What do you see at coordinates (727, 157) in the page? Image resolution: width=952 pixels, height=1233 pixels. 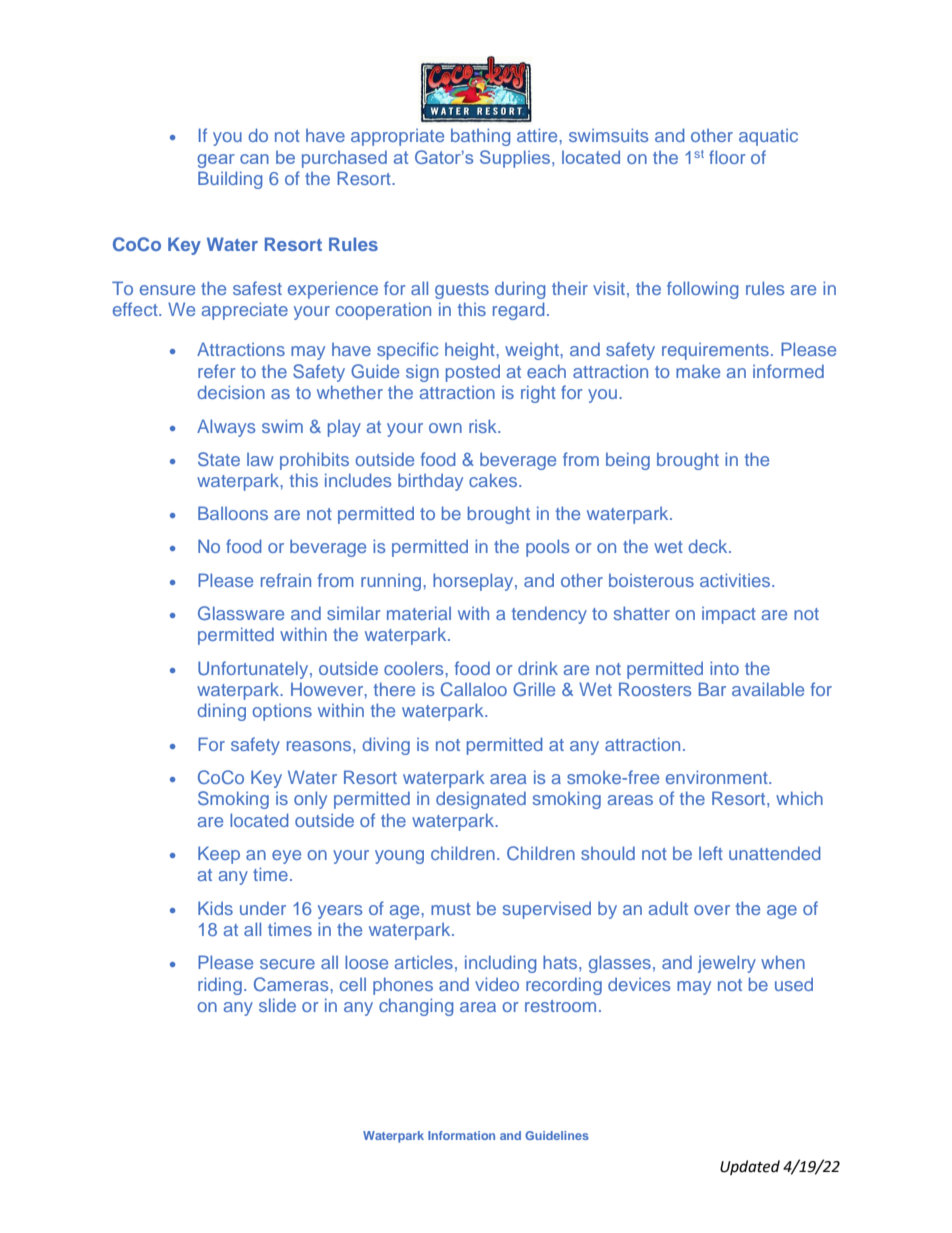 I see `floor` at bounding box center [727, 157].
